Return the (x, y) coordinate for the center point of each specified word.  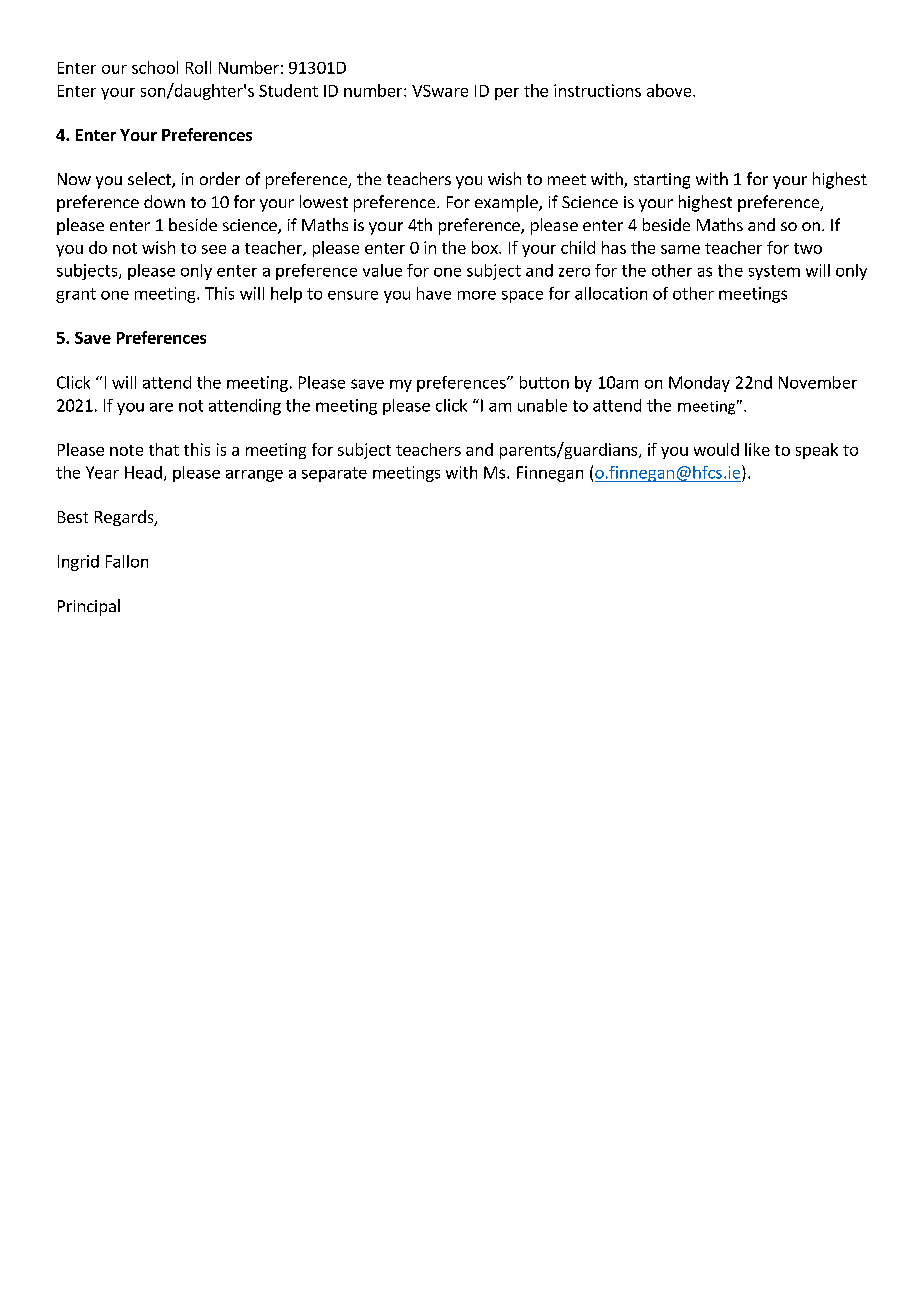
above (670, 90)
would (716, 449)
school (155, 67)
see (214, 249)
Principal (89, 607)
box (486, 247)
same (680, 249)
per (507, 94)
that (164, 449)
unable (542, 405)
